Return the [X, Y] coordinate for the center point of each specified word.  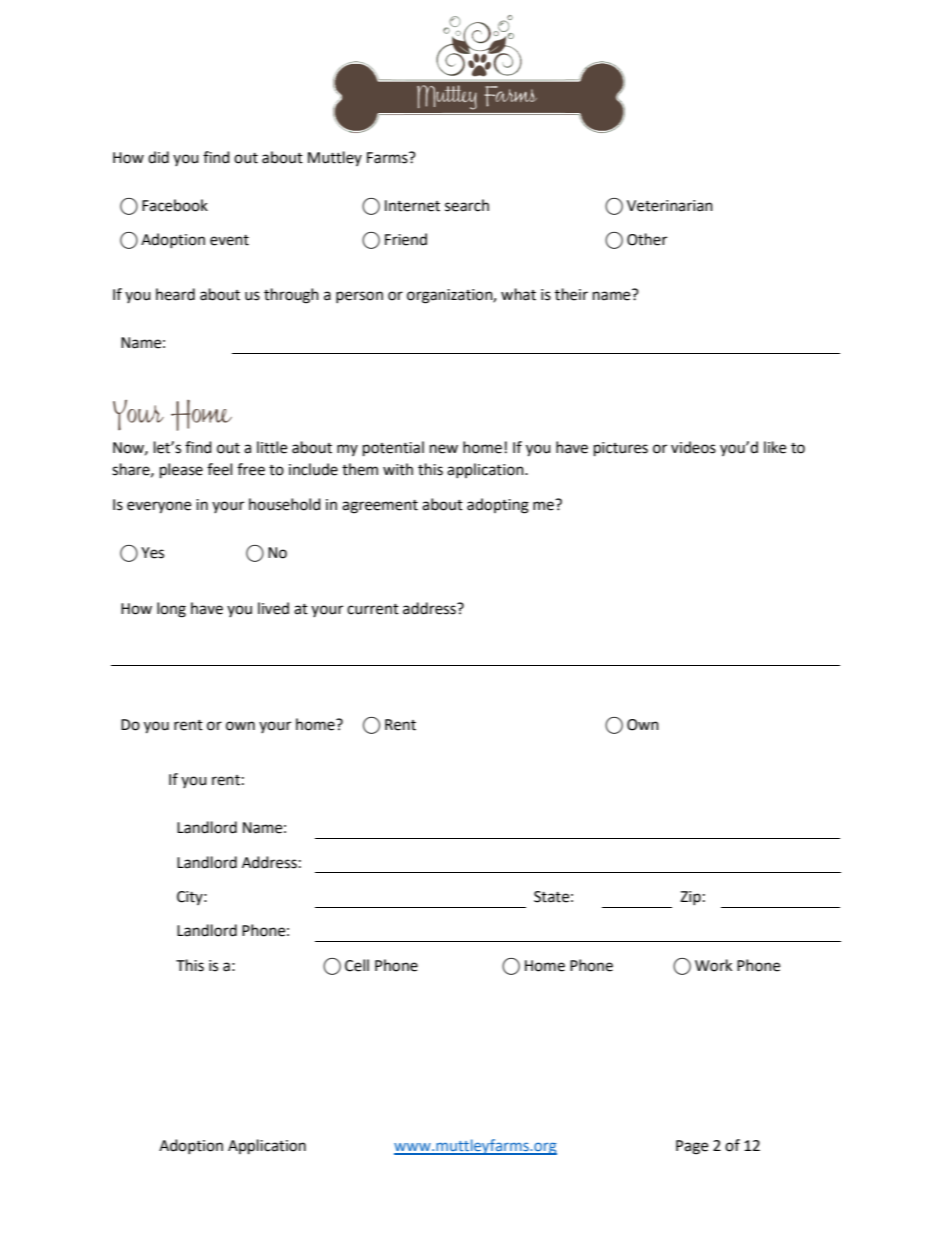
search [467, 205]
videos [693, 447]
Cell [357, 965]
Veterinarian [670, 206]
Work [713, 965]
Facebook [175, 205]
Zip [690, 898]
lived [273, 608]
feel [219, 469]
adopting [498, 506]
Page [692, 1147]
